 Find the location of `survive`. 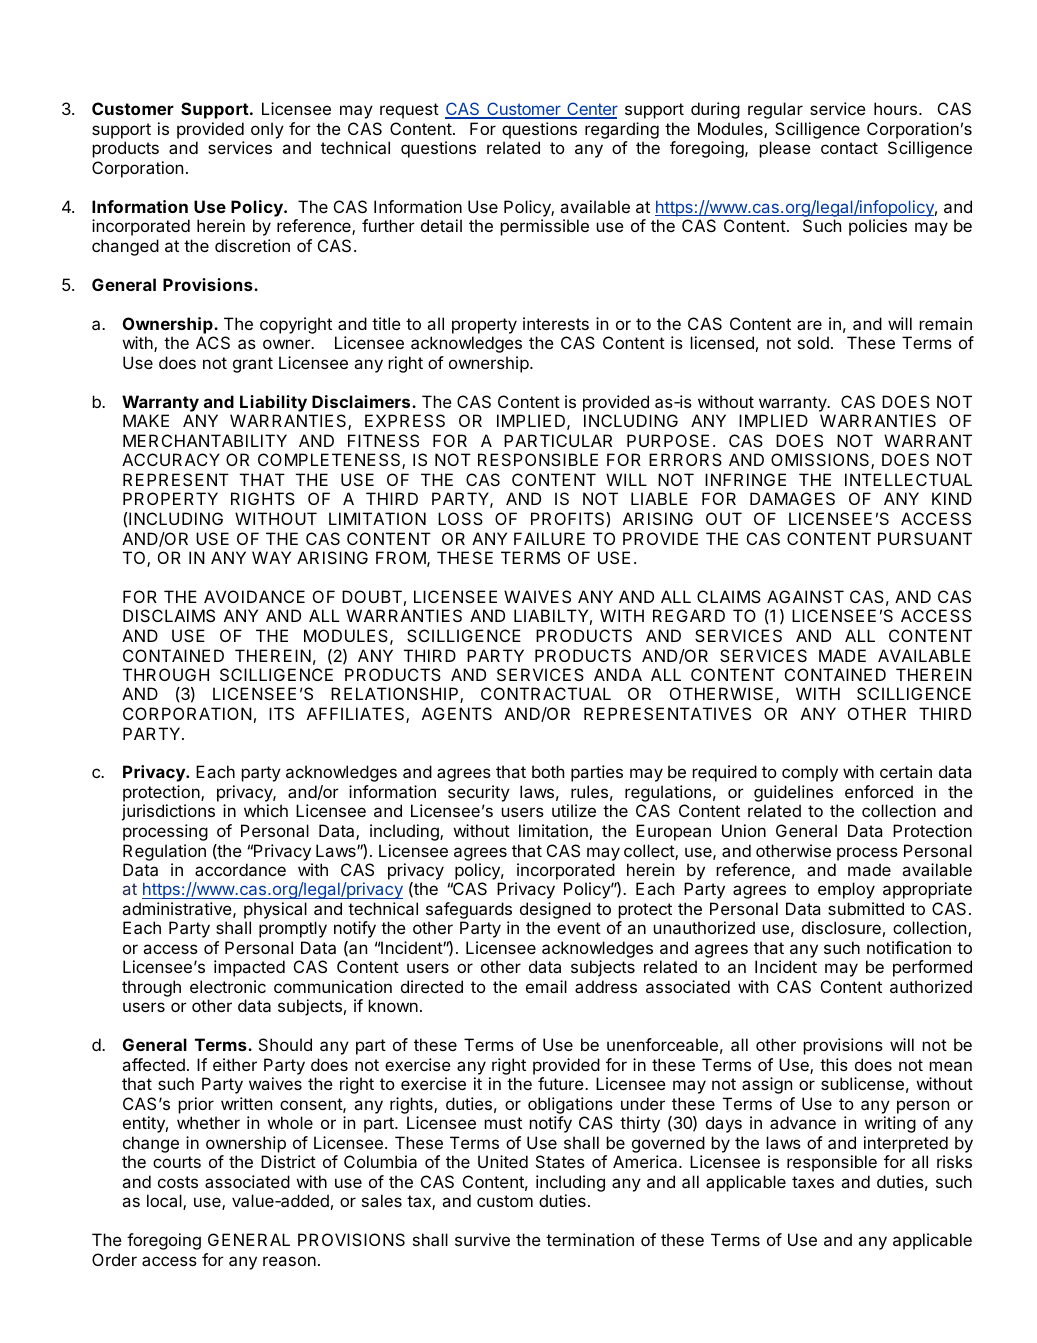

survive is located at coordinates (482, 1239).
